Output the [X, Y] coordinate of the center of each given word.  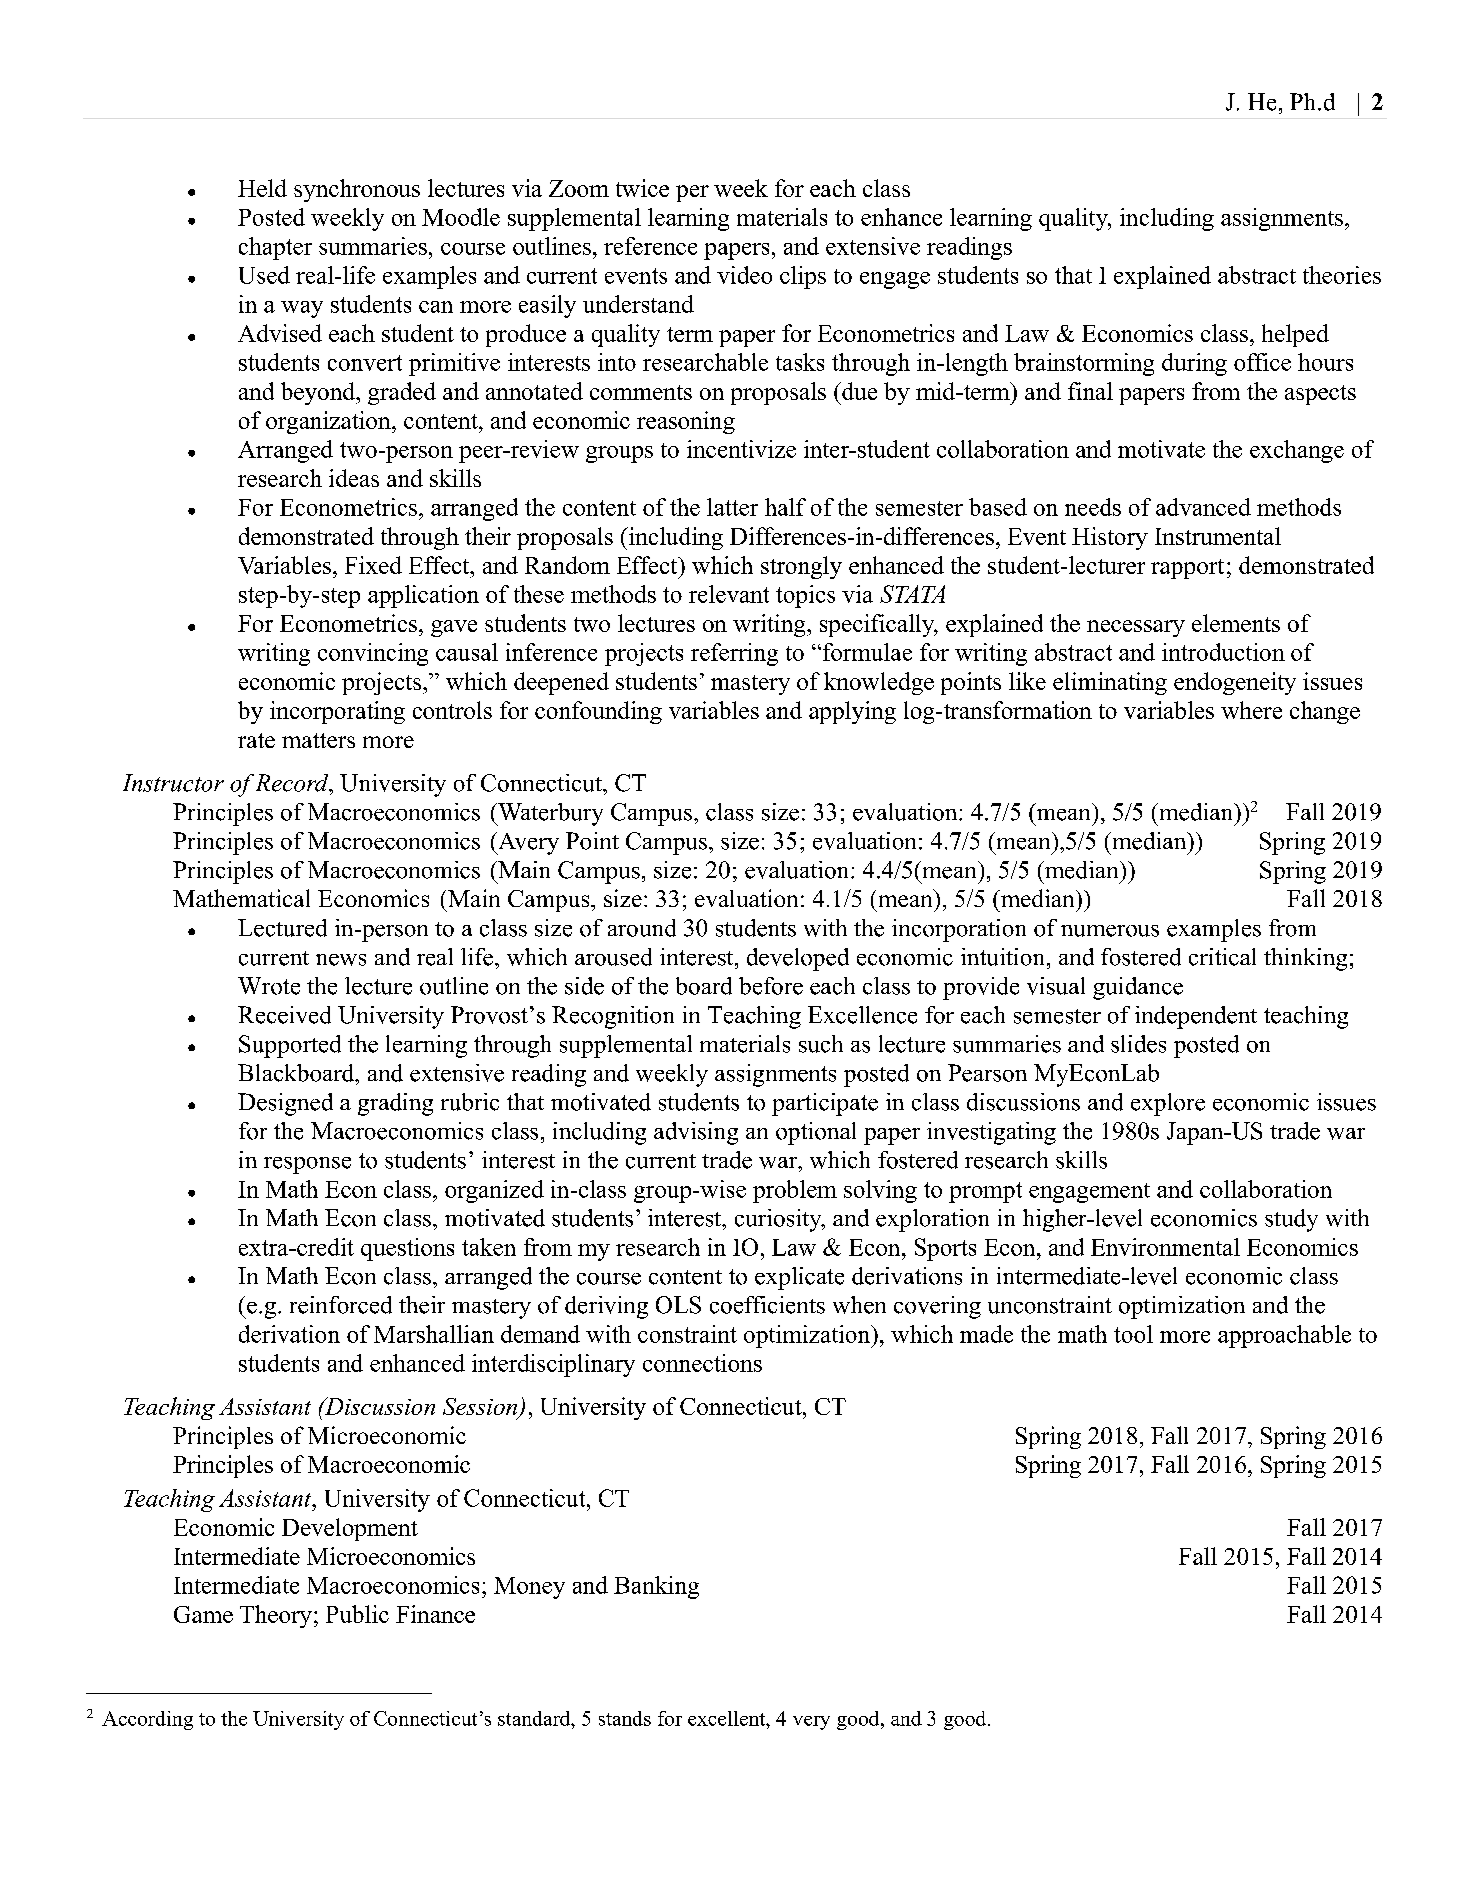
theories [1342, 275]
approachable [1284, 1336]
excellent [728, 1718]
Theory [276, 1616]
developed [798, 959]
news [341, 960]
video [744, 275]
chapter [275, 248]
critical [1222, 957]
